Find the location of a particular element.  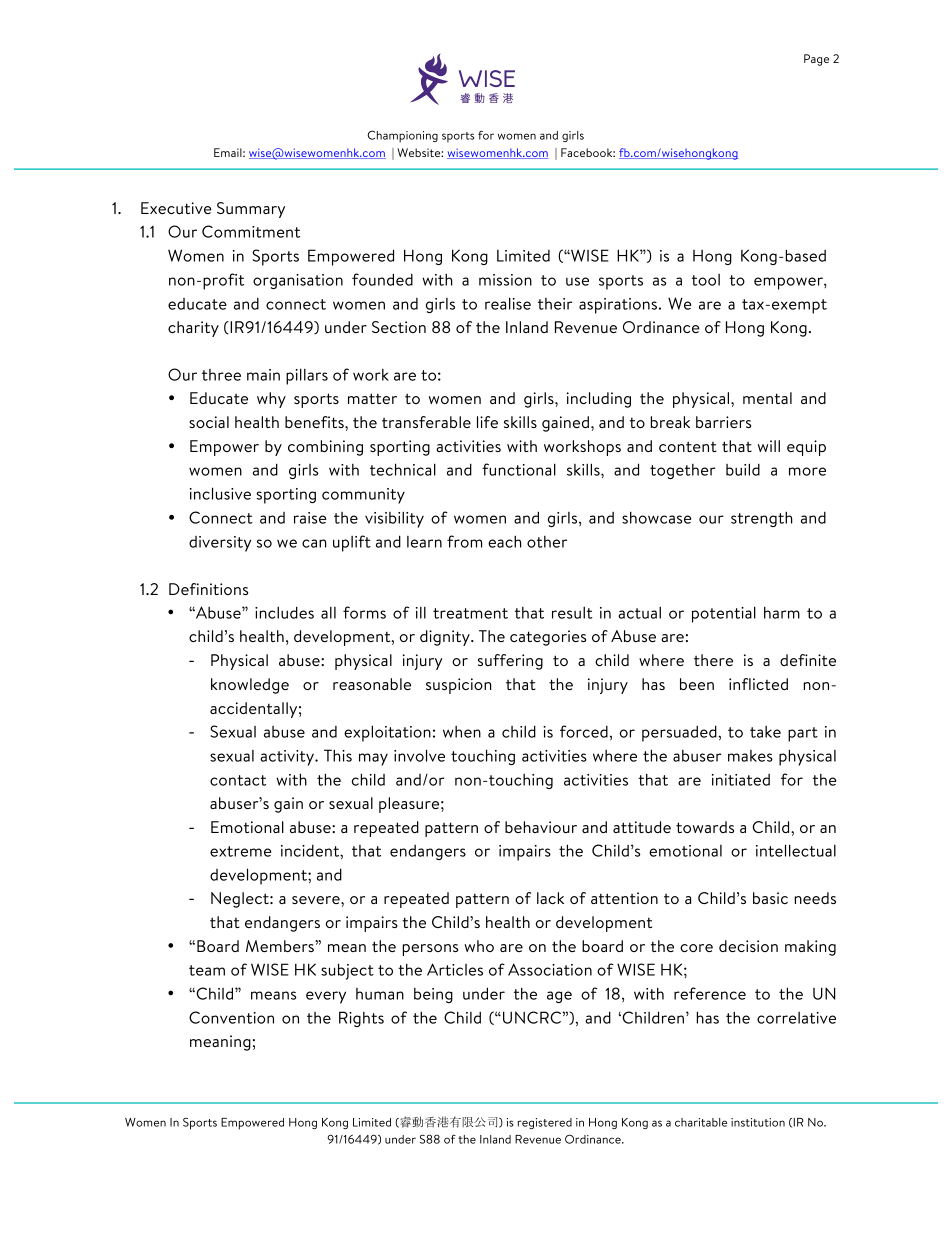

contact is located at coordinates (238, 780).
